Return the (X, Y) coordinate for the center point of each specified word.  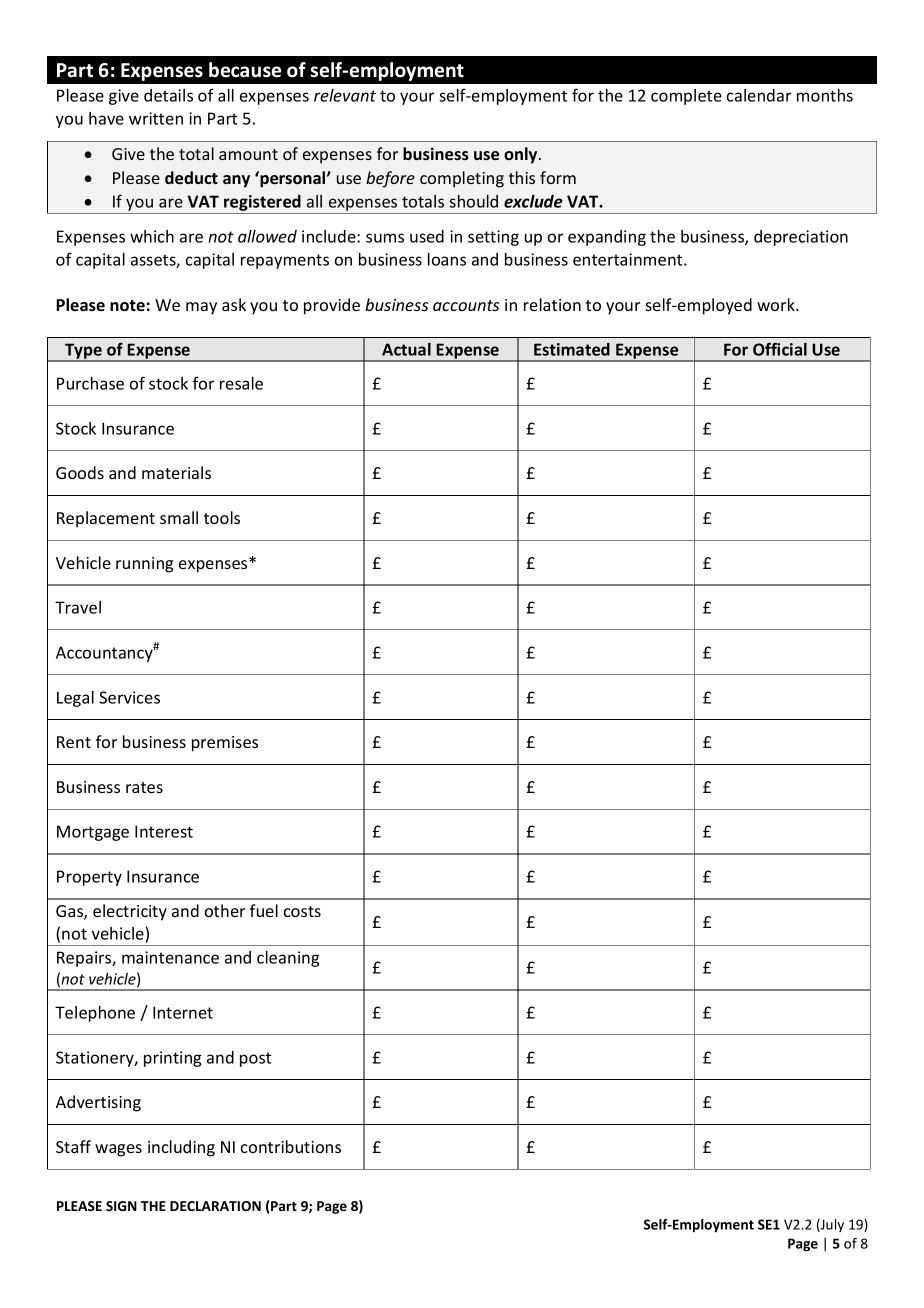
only (522, 155)
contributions (291, 1146)
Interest (164, 831)
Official (780, 349)
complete (686, 97)
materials (176, 472)
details (168, 95)
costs (302, 911)
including (181, 1148)
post (255, 1059)
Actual (406, 349)
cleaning (288, 959)
